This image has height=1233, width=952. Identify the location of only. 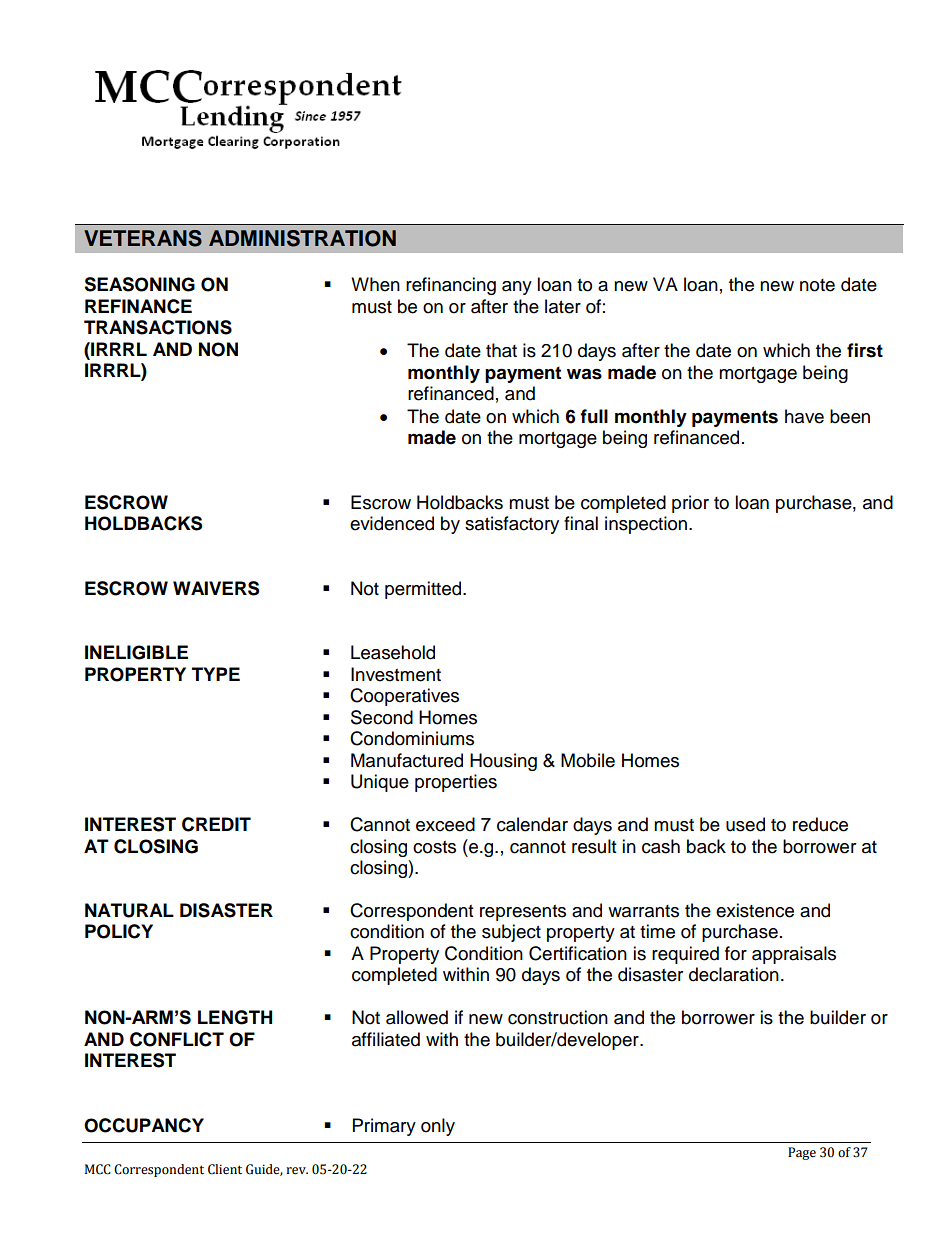
(438, 1127).
